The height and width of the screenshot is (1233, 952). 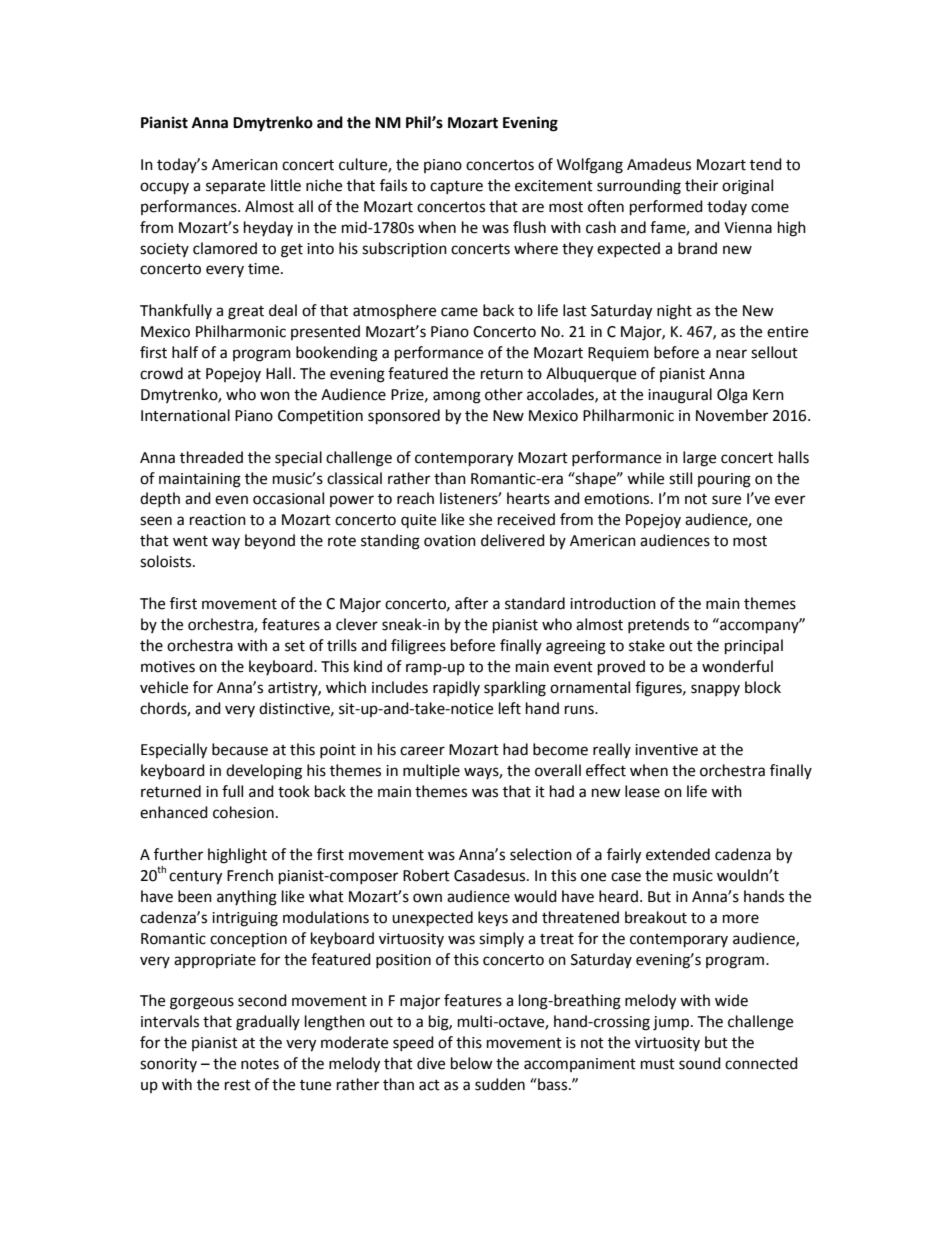 I want to click on separate, so click(x=235, y=187).
